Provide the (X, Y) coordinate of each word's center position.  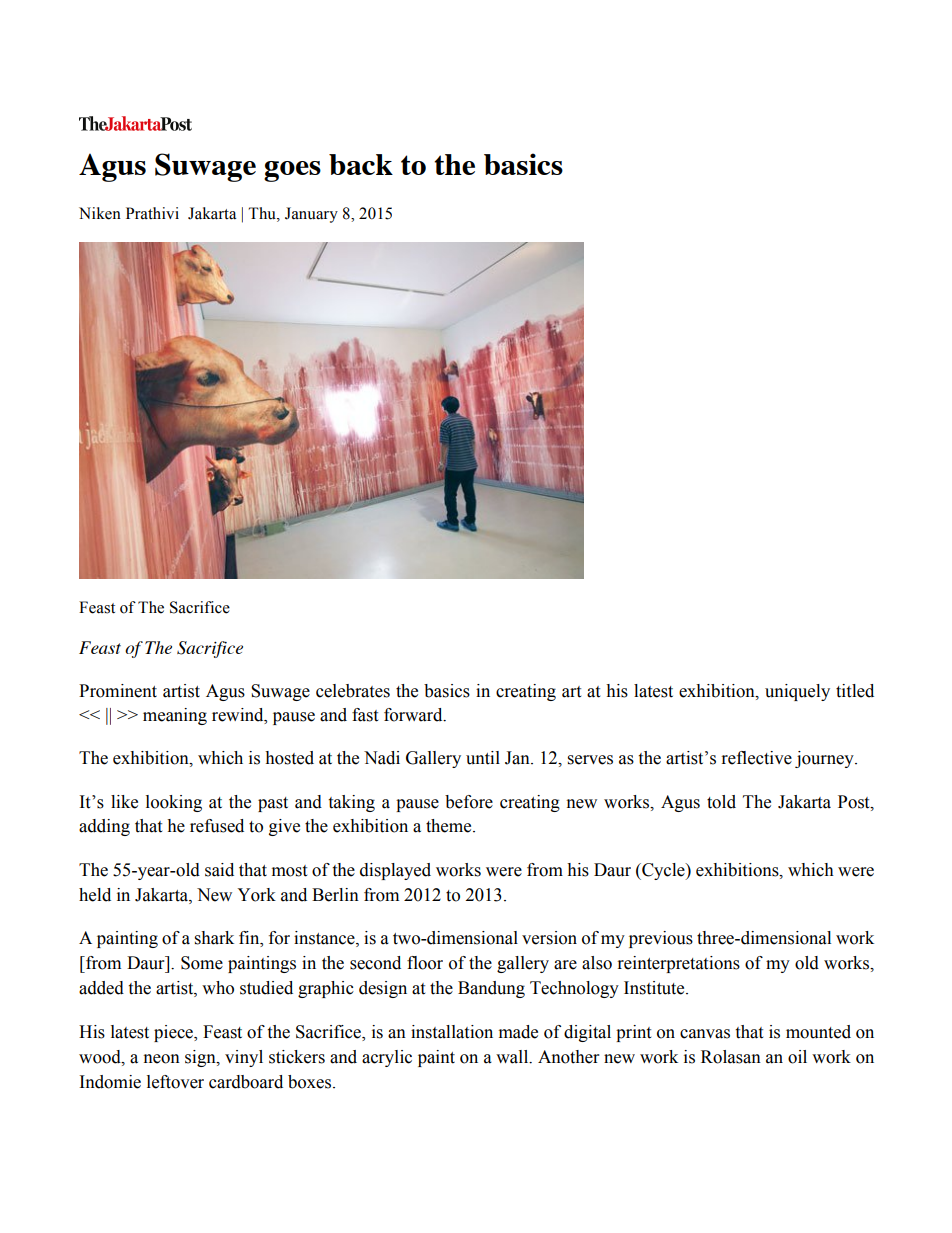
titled (855, 691)
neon (162, 1059)
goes (292, 171)
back (361, 164)
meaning (175, 716)
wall (513, 1057)
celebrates (353, 691)
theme (450, 826)
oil (797, 1057)
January (311, 215)
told (721, 802)
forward (414, 715)
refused (217, 826)
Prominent (118, 691)
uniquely (797, 692)
